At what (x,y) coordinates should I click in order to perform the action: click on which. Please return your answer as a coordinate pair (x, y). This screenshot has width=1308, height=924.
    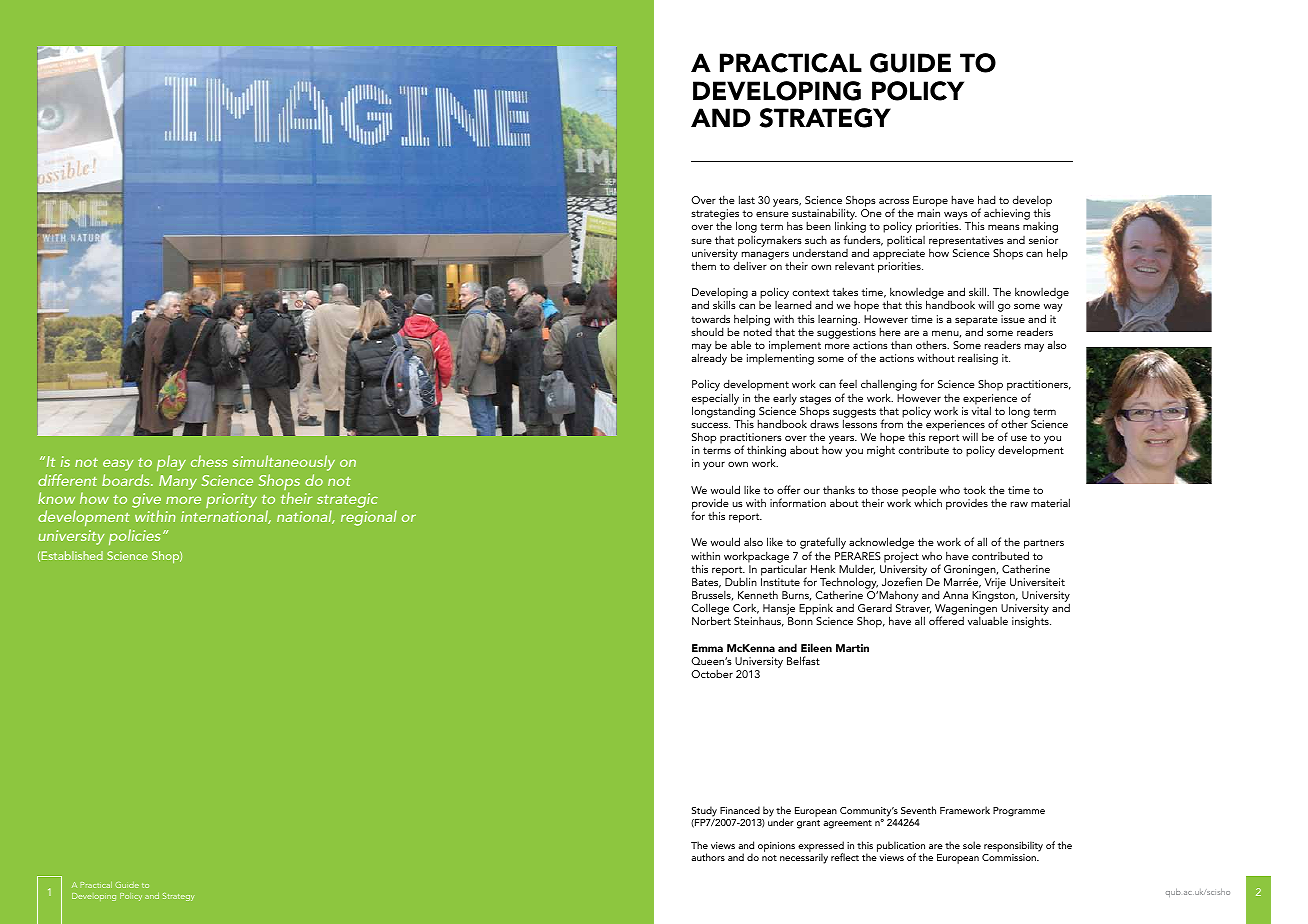
    Looking at the image, I should click on (928, 502).
